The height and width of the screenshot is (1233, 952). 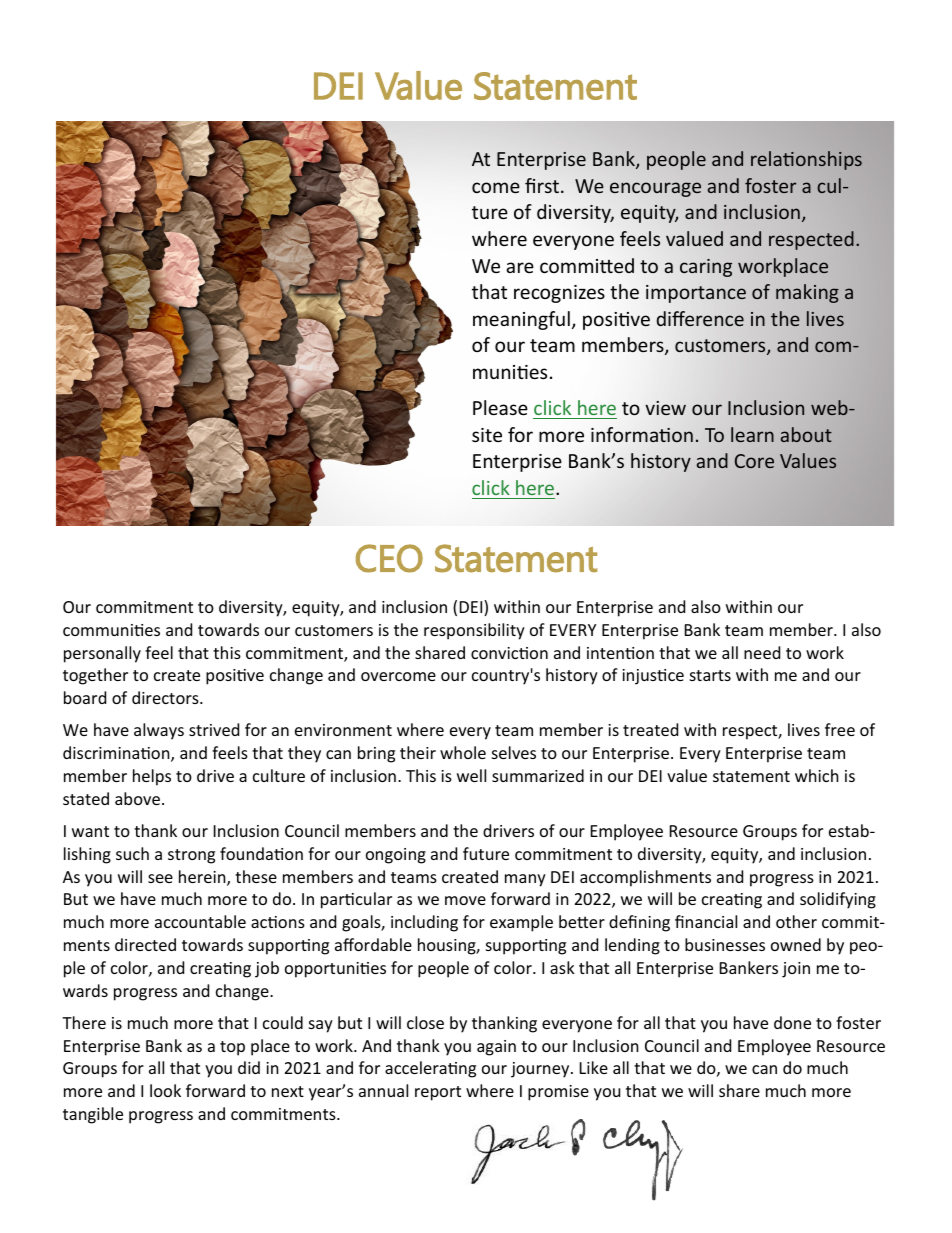 I want to click on recognizes, so click(x=559, y=294).
